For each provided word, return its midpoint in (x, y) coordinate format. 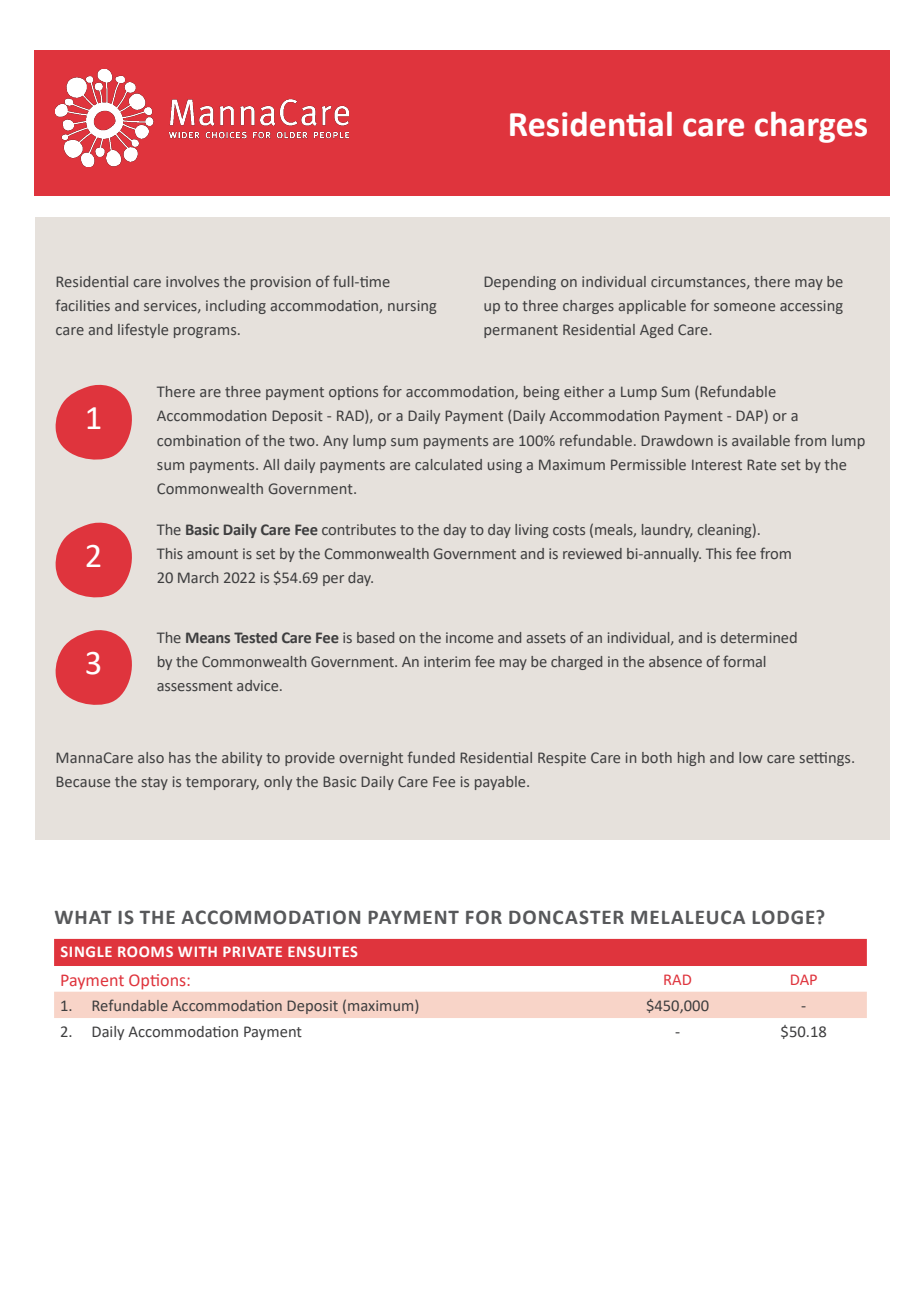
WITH (197, 951)
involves (192, 281)
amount (212, 554)
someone (744, 307)
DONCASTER (566, 917)
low (751, 757)
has (180, 757)
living (532, 531)
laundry (667, 531)
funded (431, 757)
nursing (412, 307)
